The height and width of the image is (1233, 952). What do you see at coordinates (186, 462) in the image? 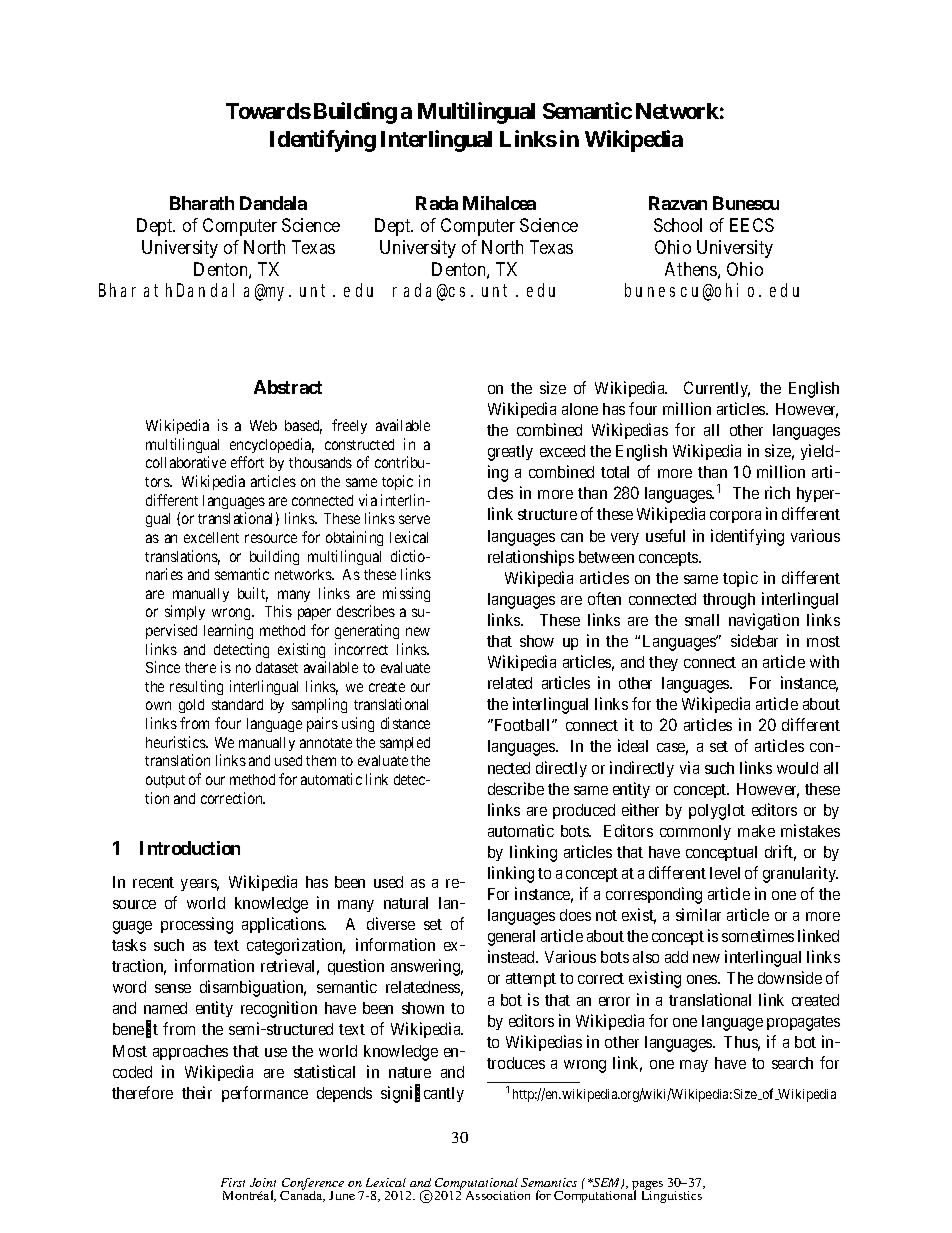
I see `collaborative` at bounding box center [186, 462].
